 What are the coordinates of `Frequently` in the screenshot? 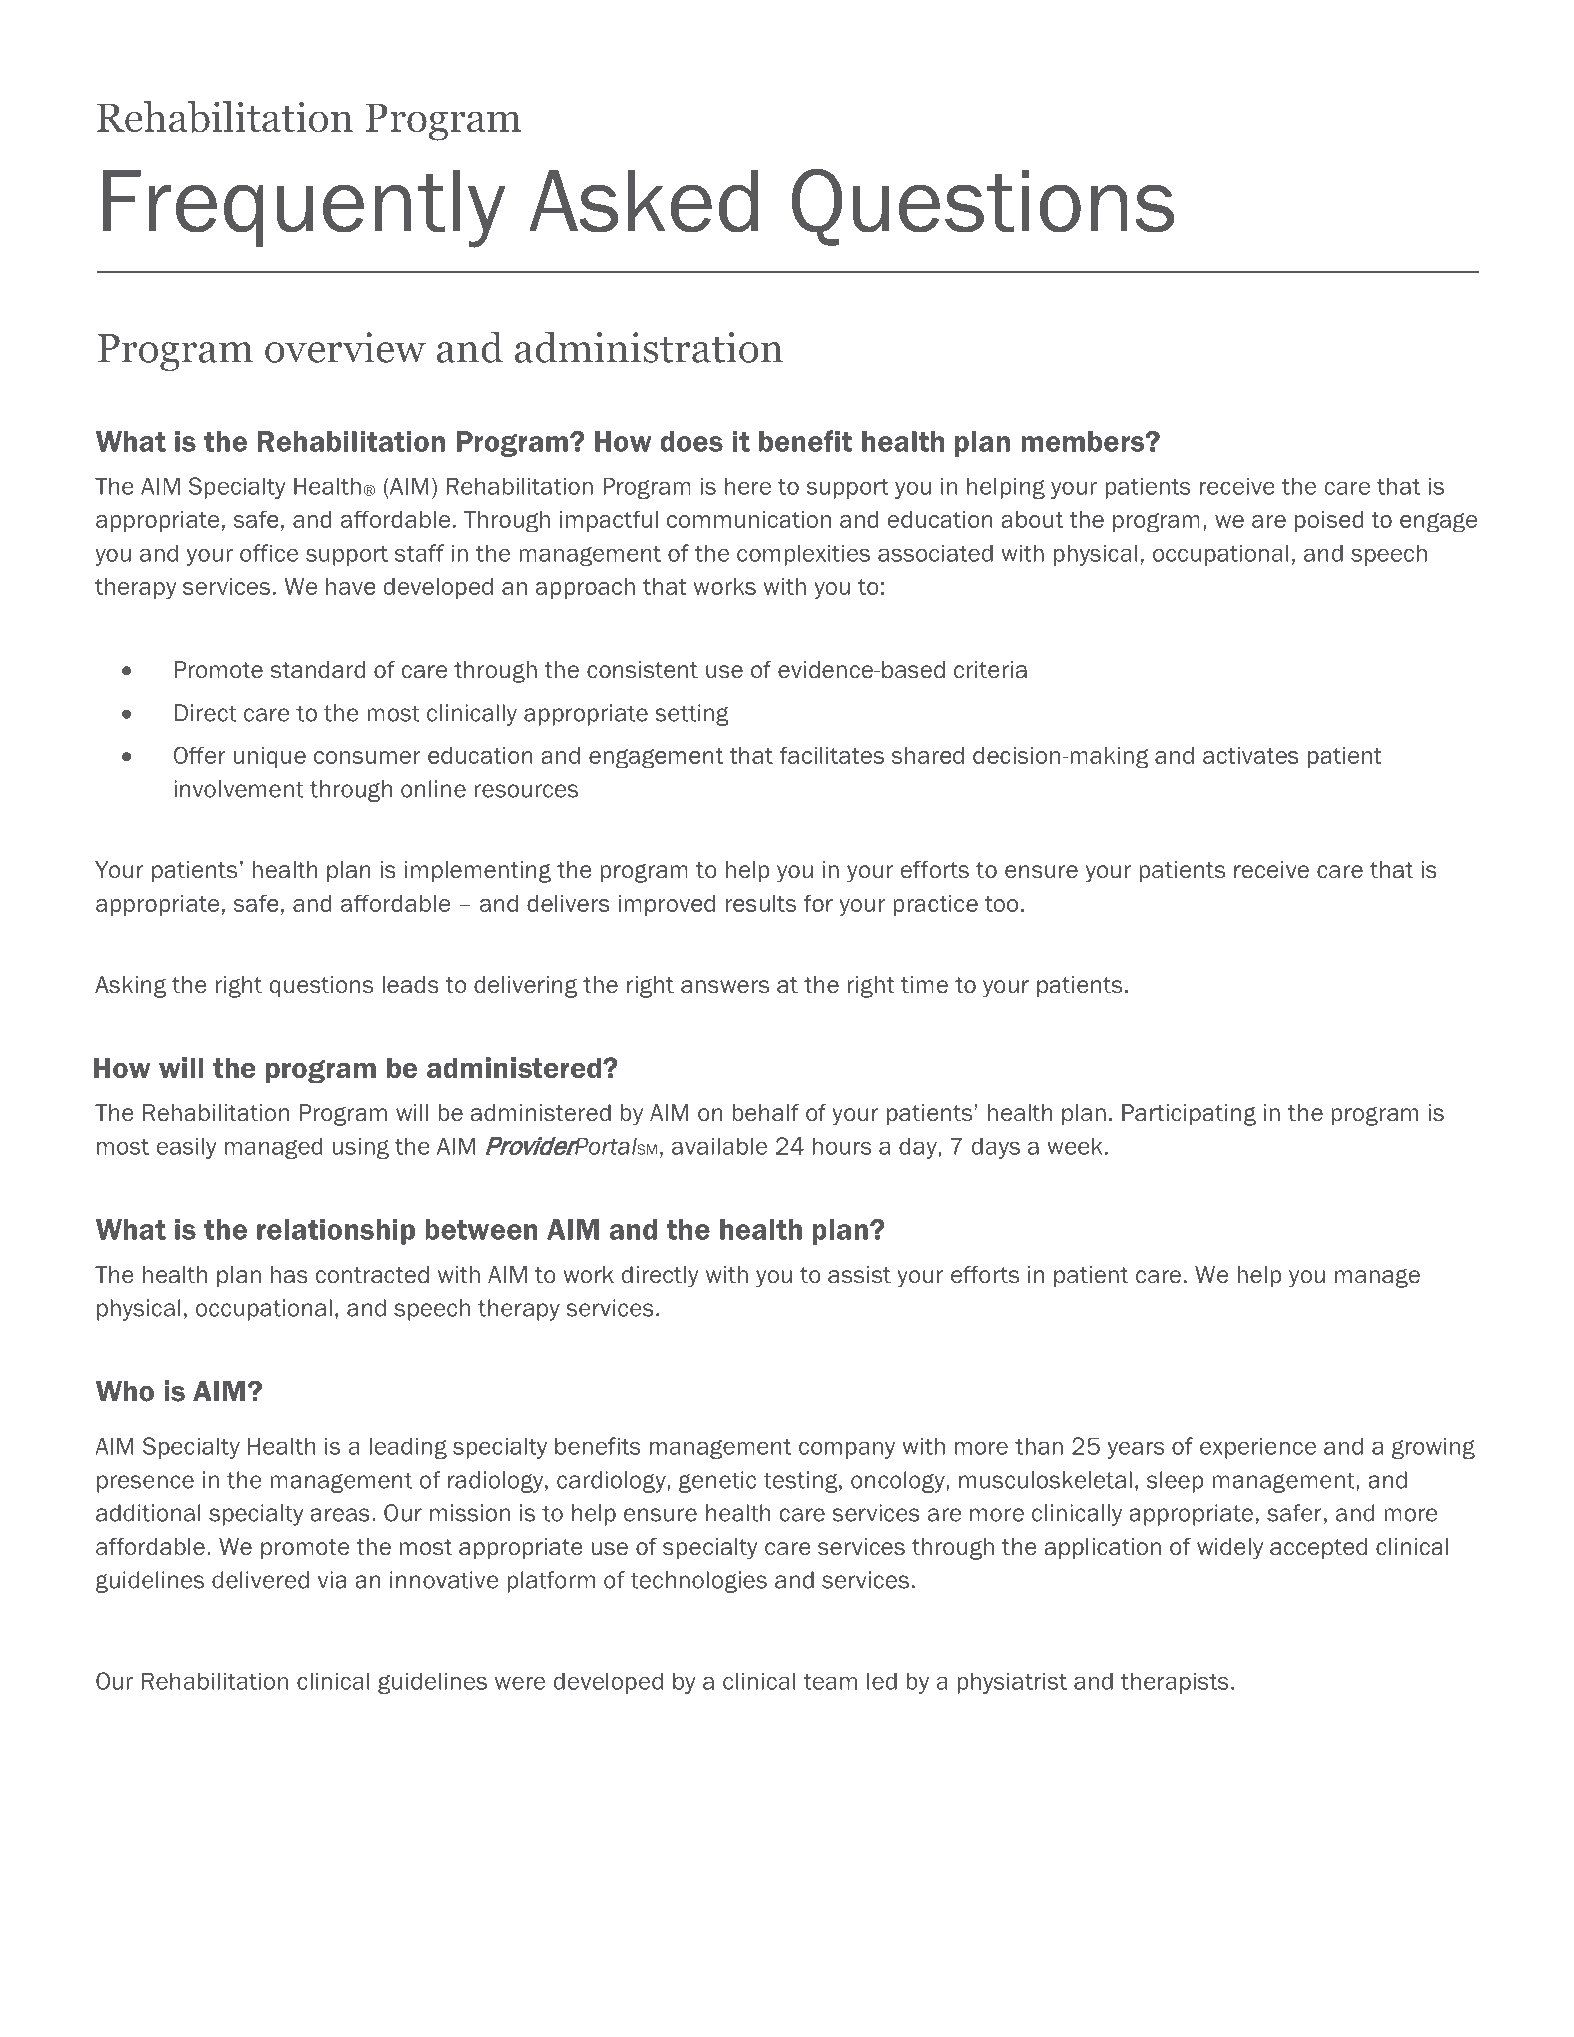 It's located at (304, 209).
